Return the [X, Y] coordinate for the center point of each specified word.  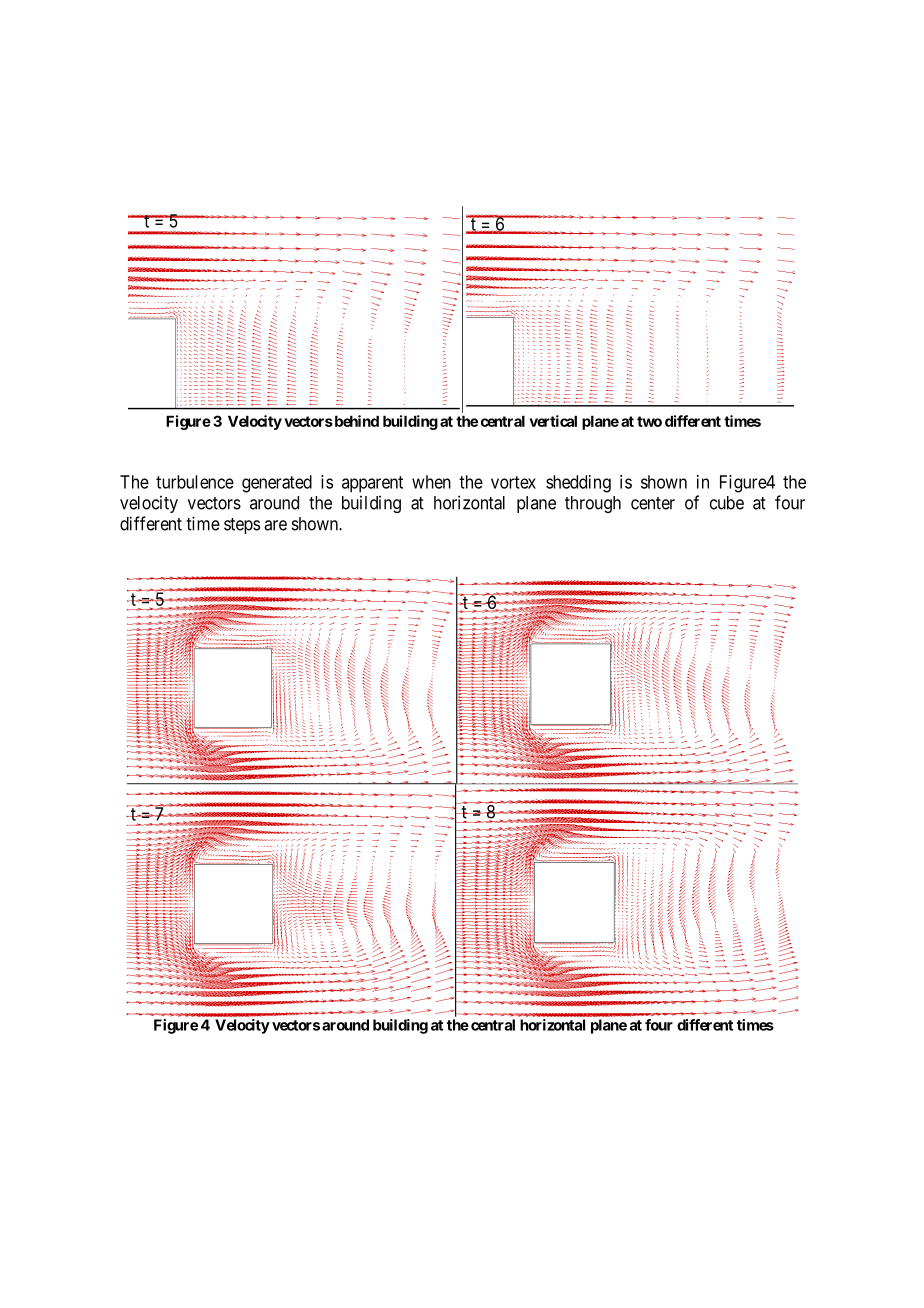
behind [355, 421]
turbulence [195, 482]
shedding [578, 484]
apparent [372, 484]
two [649, 421]
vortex [513, 482]
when [431, 482]
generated [277, 484]
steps [242, 526]
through [593, 504]
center [653, 503]
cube [727, 503]
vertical [553, 421]
